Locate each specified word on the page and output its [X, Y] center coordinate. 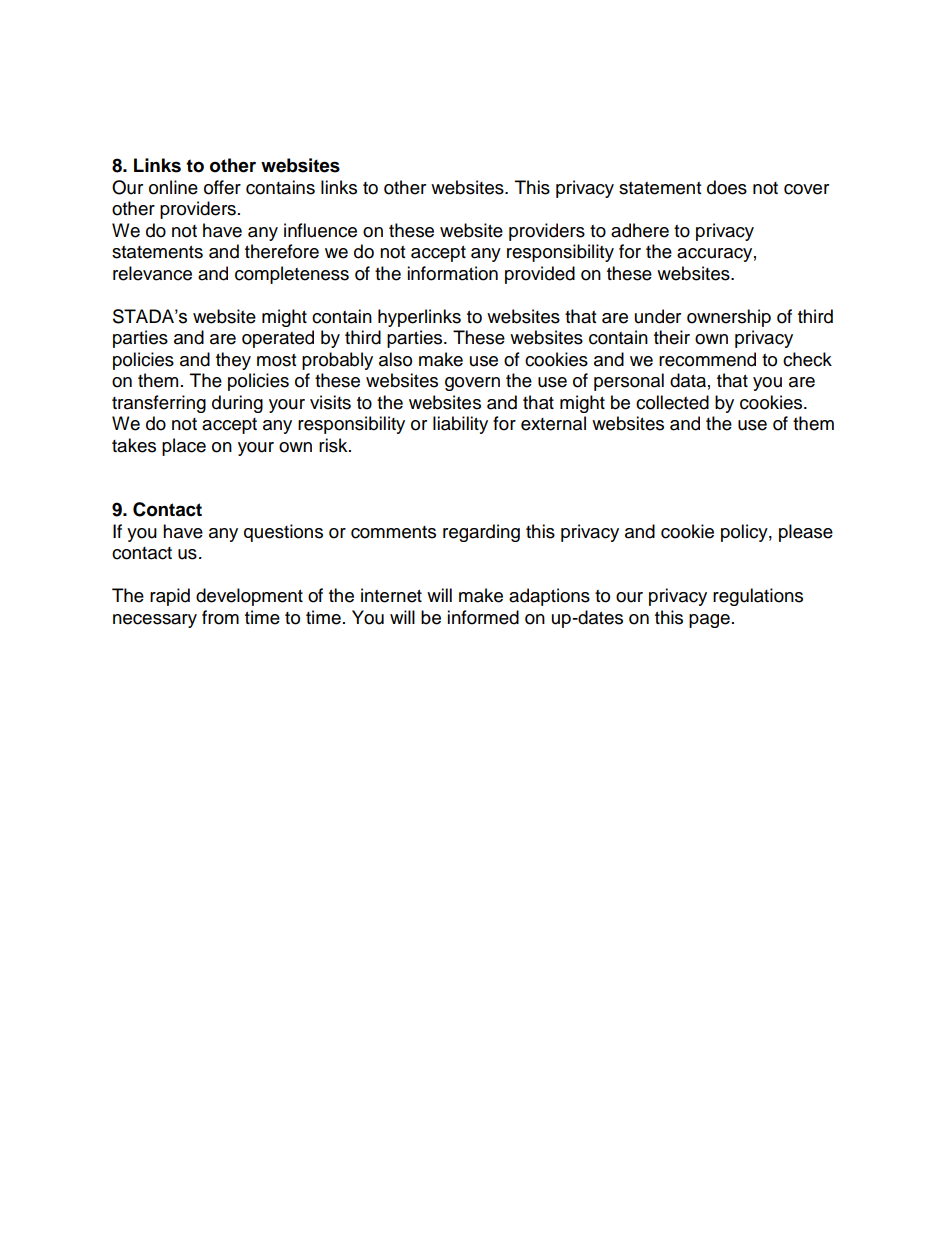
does [727, 187]
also [395, 359]
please [806, 533]
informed [483, 617]
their [672, 337]
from [220, 617]
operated [278, 339]
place [184, 447]
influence [320, 230]
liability [460, 425]
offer [222, 187]
